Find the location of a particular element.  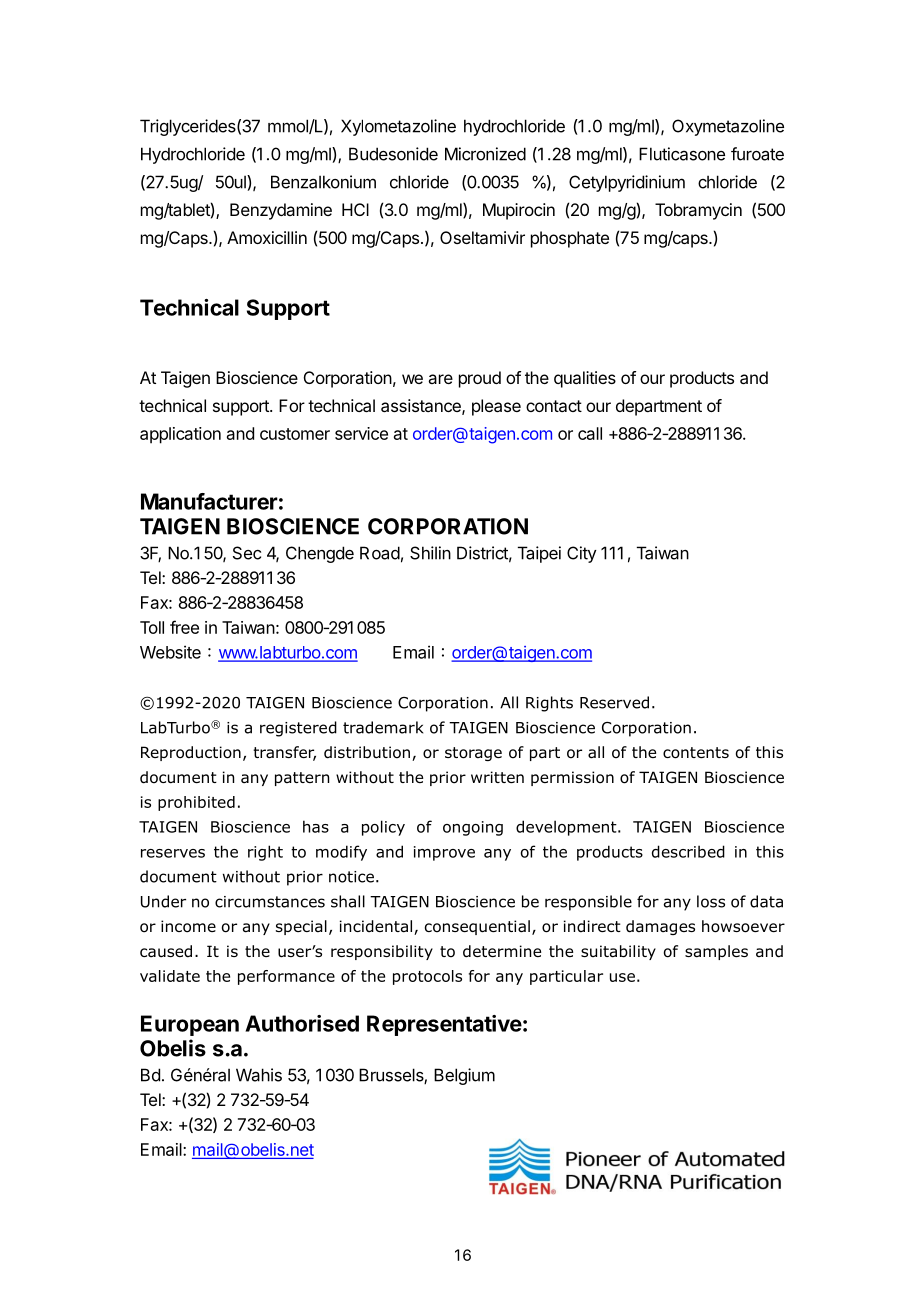

Micronized is located at coordinates (485, 154).
